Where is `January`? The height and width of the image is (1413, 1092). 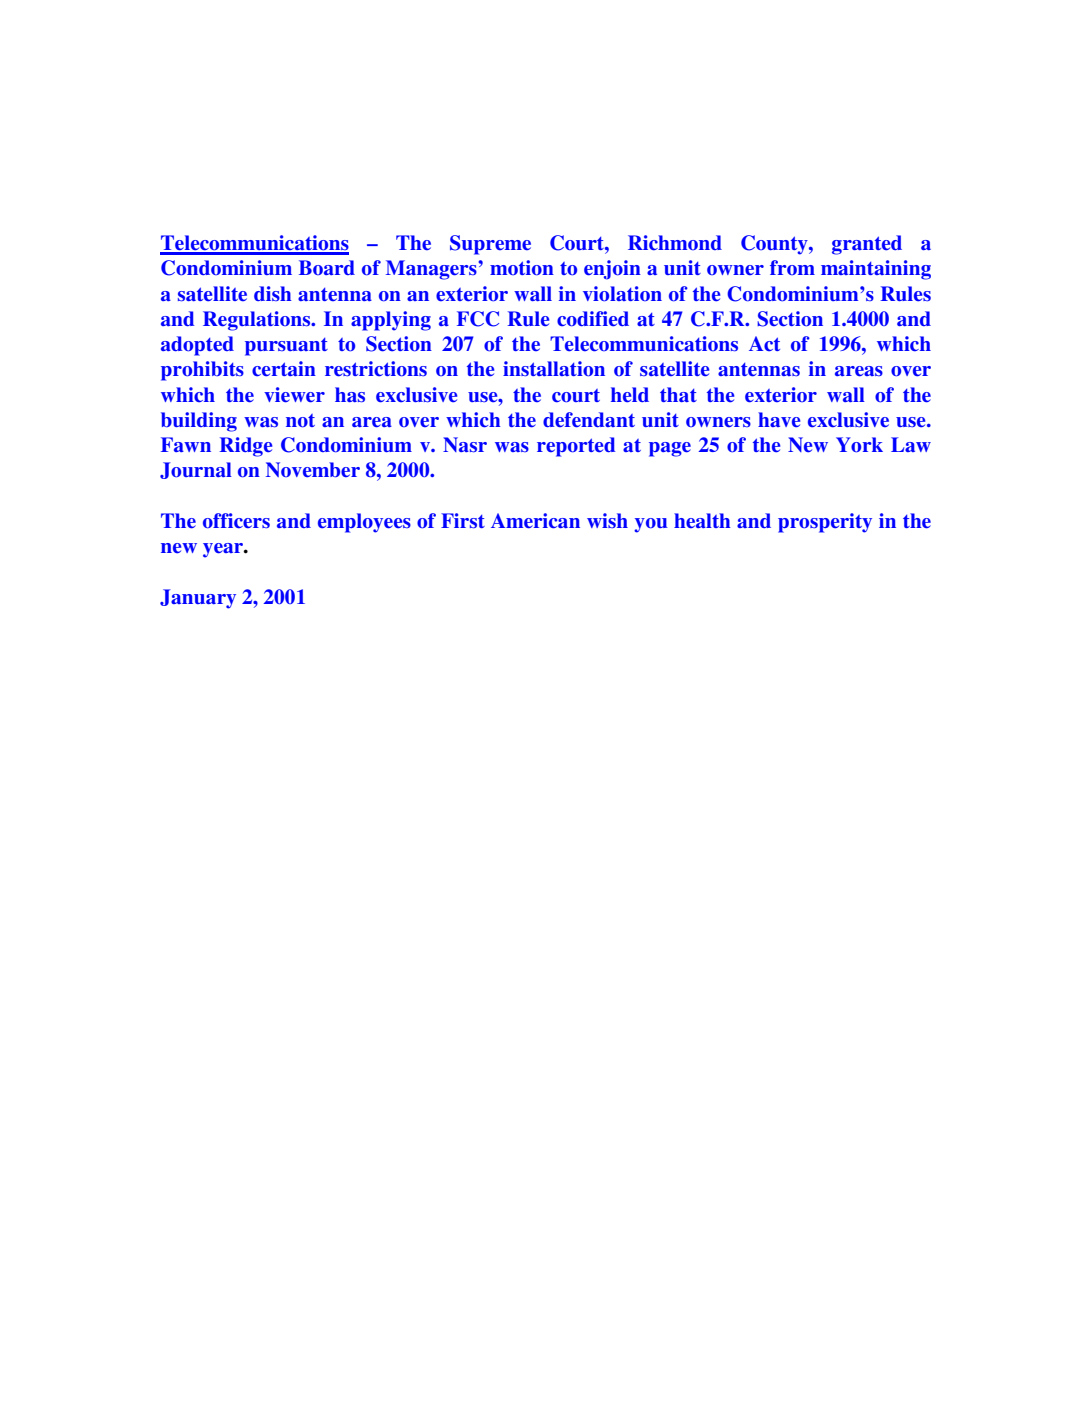 January is located at coordinates (198, 599).
